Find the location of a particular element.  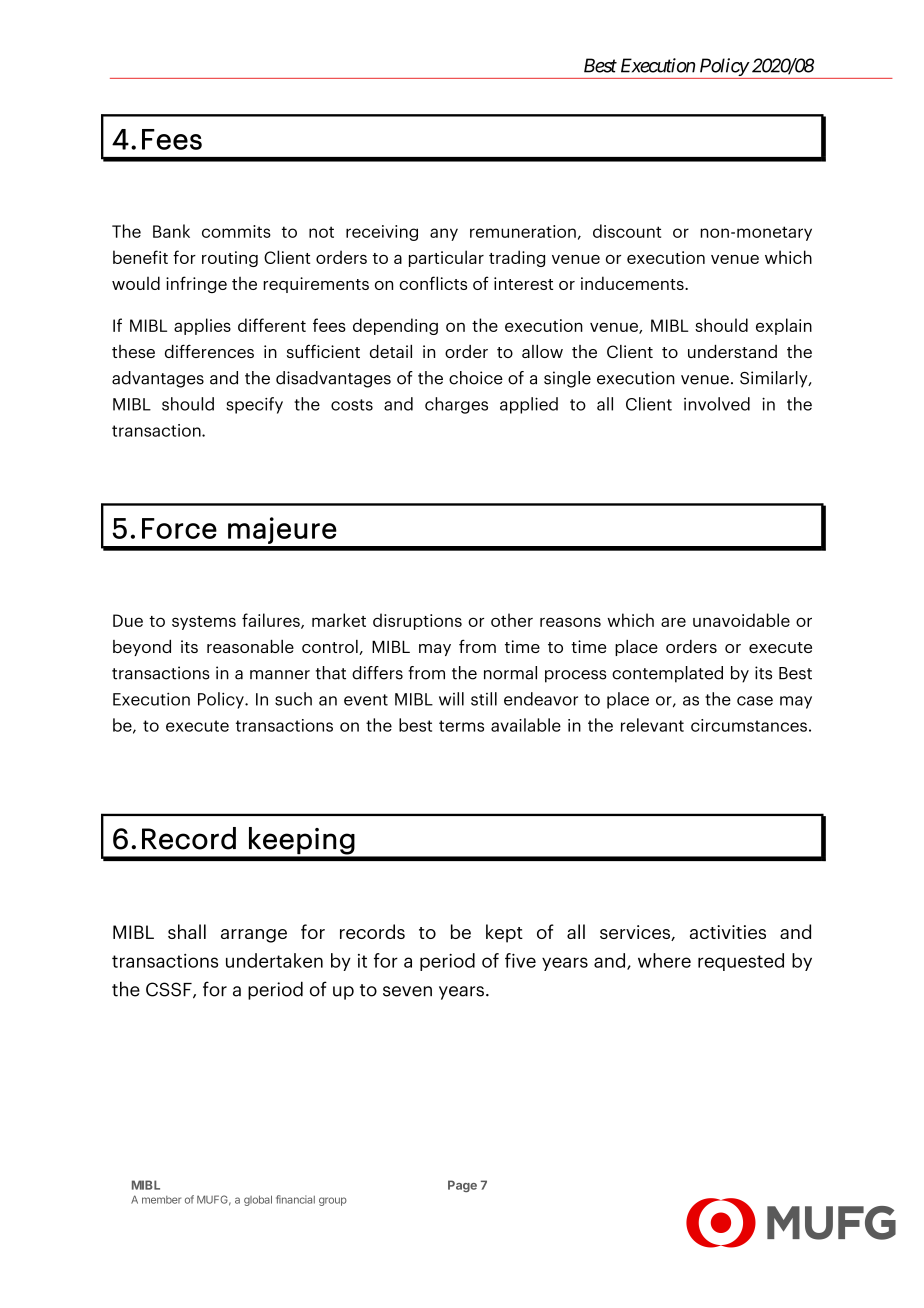

disruptions is located at coordinates (417, 621).
